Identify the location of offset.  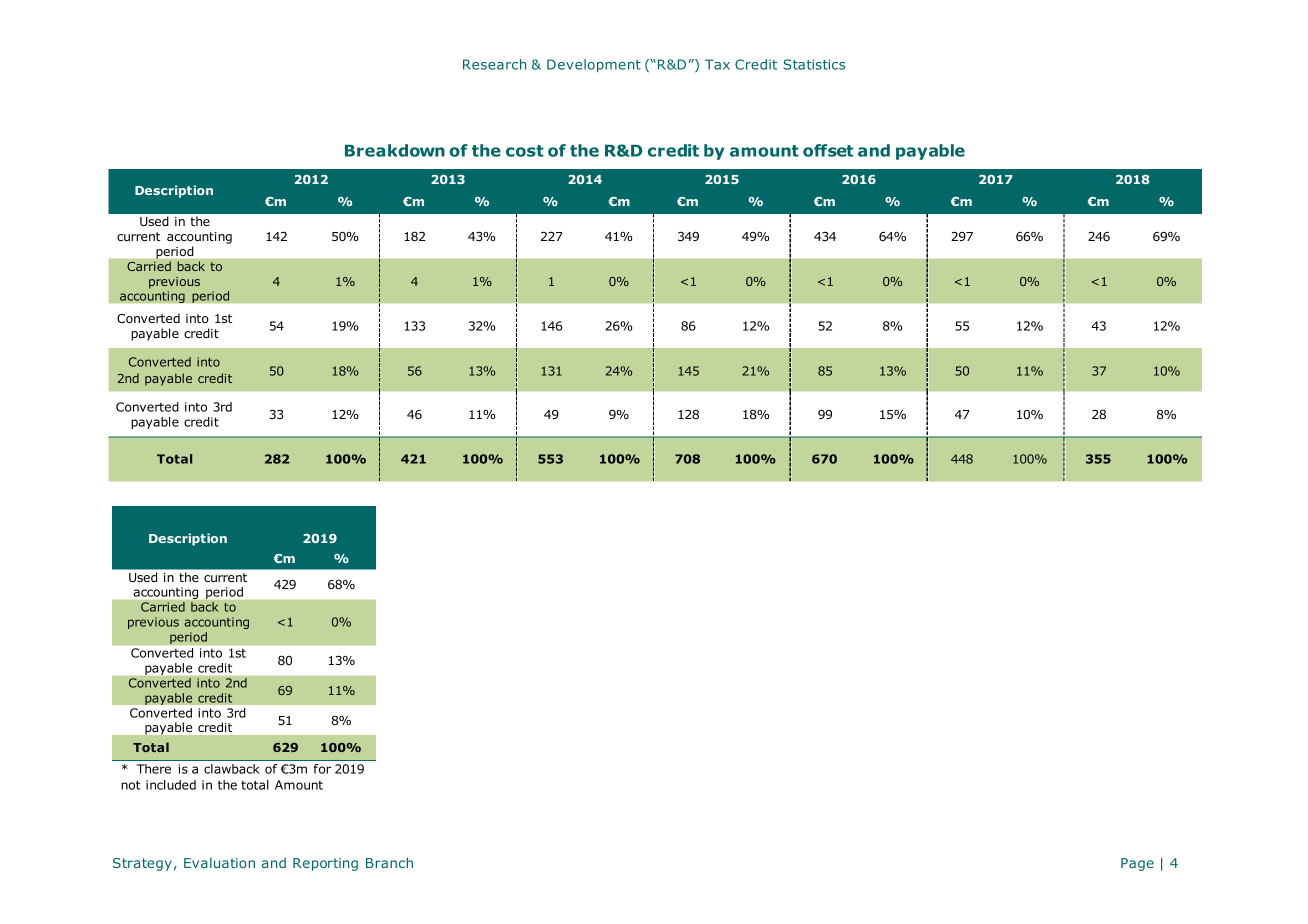
(828, 150).
